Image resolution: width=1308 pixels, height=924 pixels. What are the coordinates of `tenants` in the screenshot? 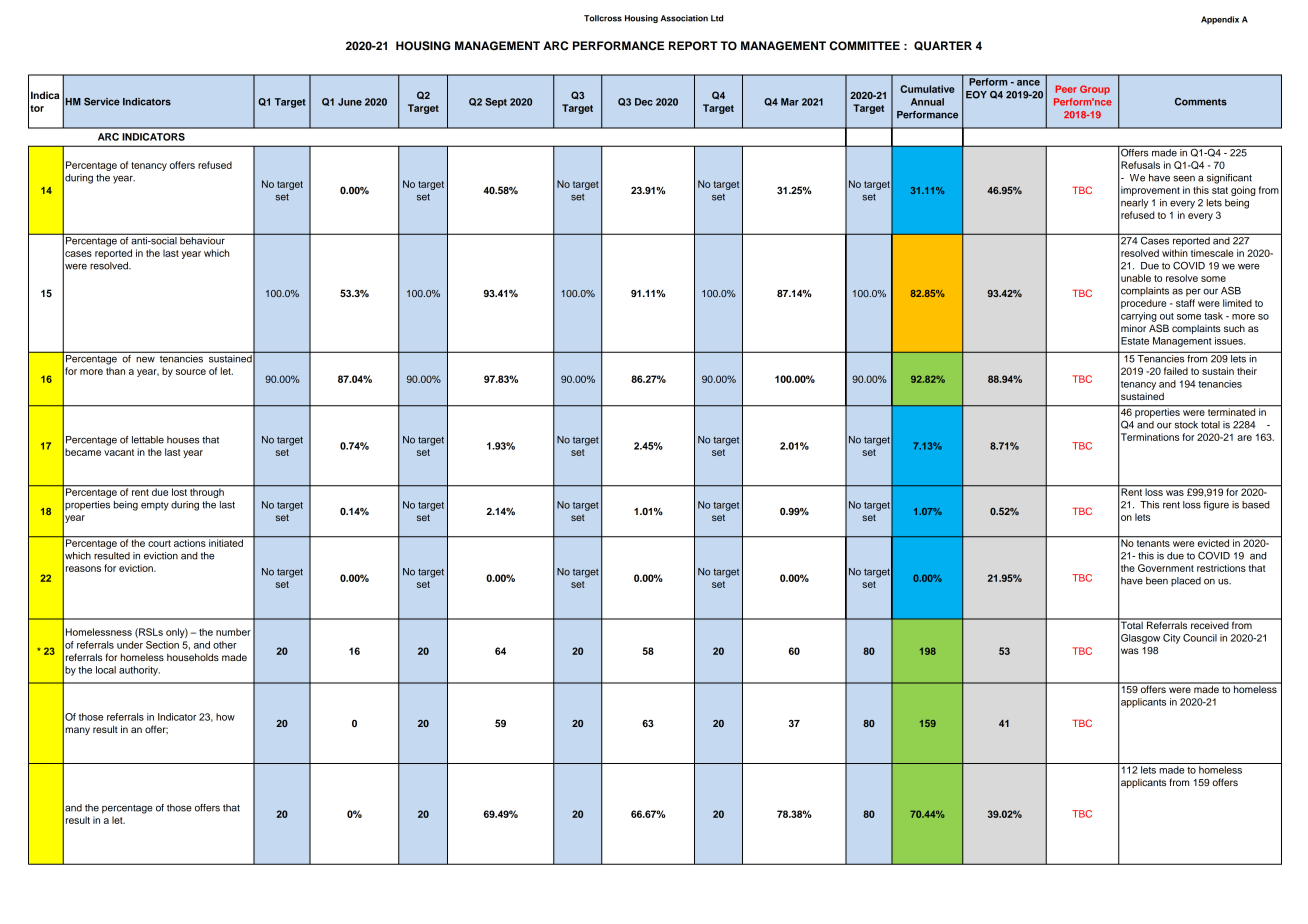 It's located at (1153, 542).
